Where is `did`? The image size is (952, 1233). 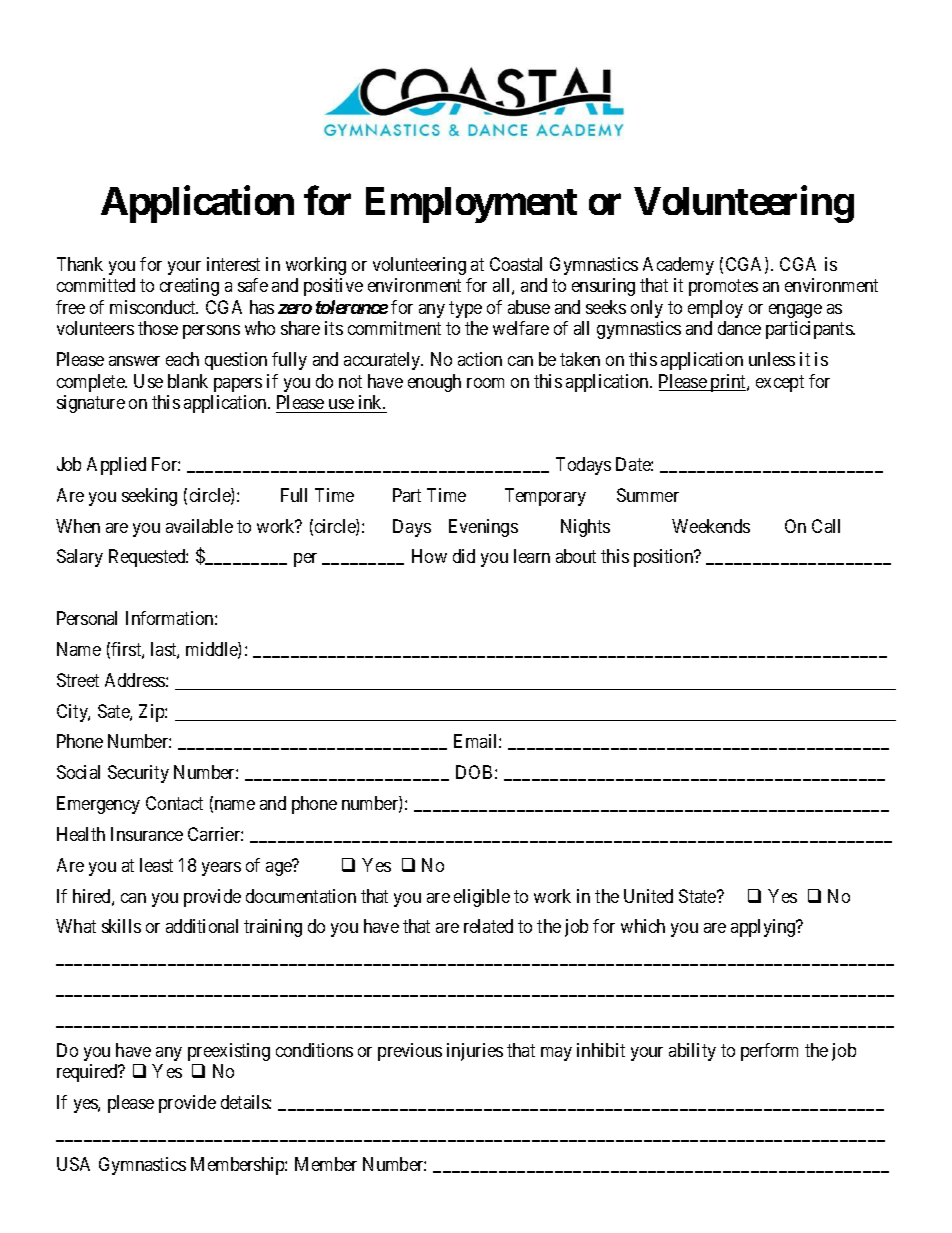
did is located at coordinates (464, 556).
